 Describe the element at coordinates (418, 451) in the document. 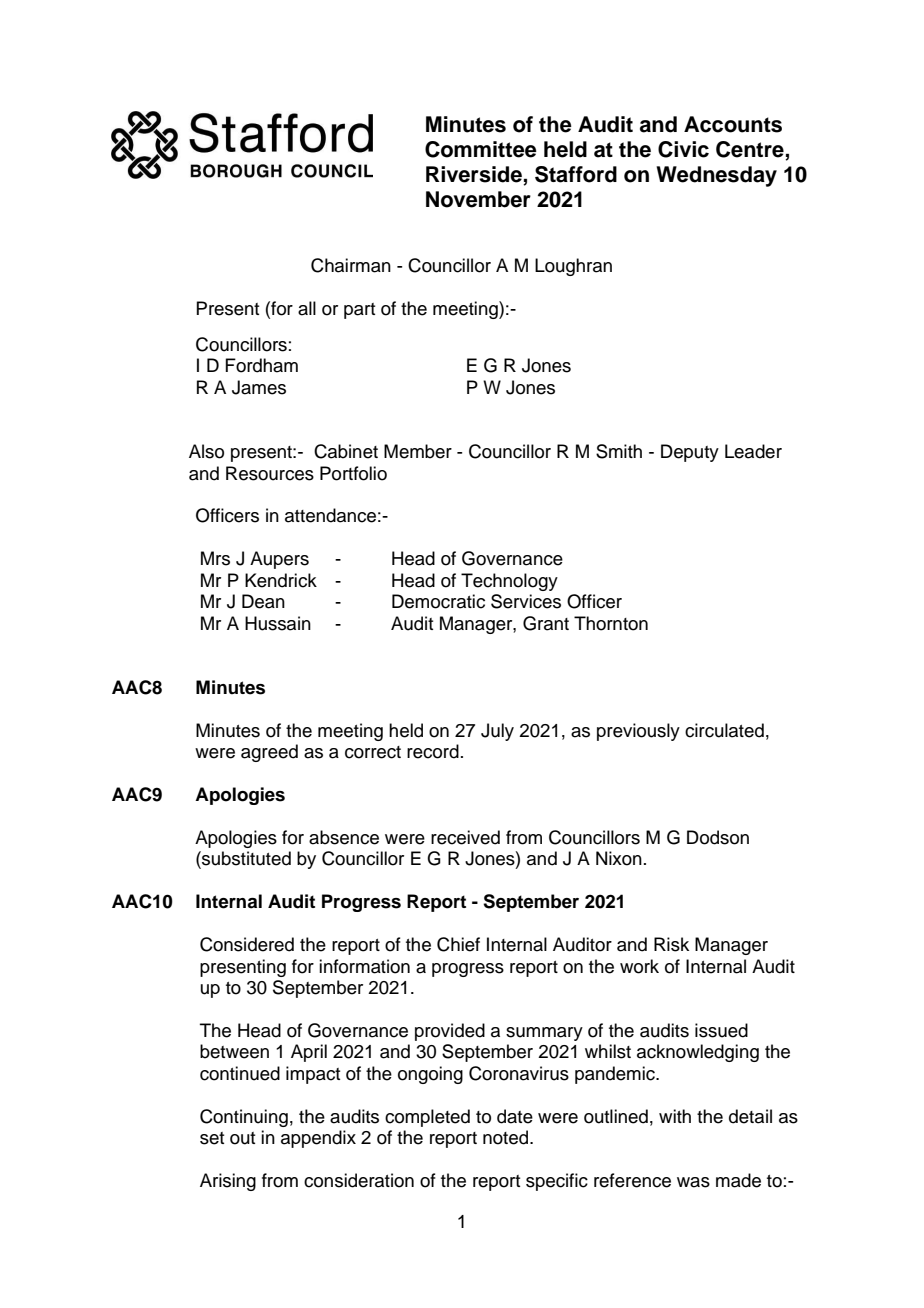

I see `Member` at that location.
